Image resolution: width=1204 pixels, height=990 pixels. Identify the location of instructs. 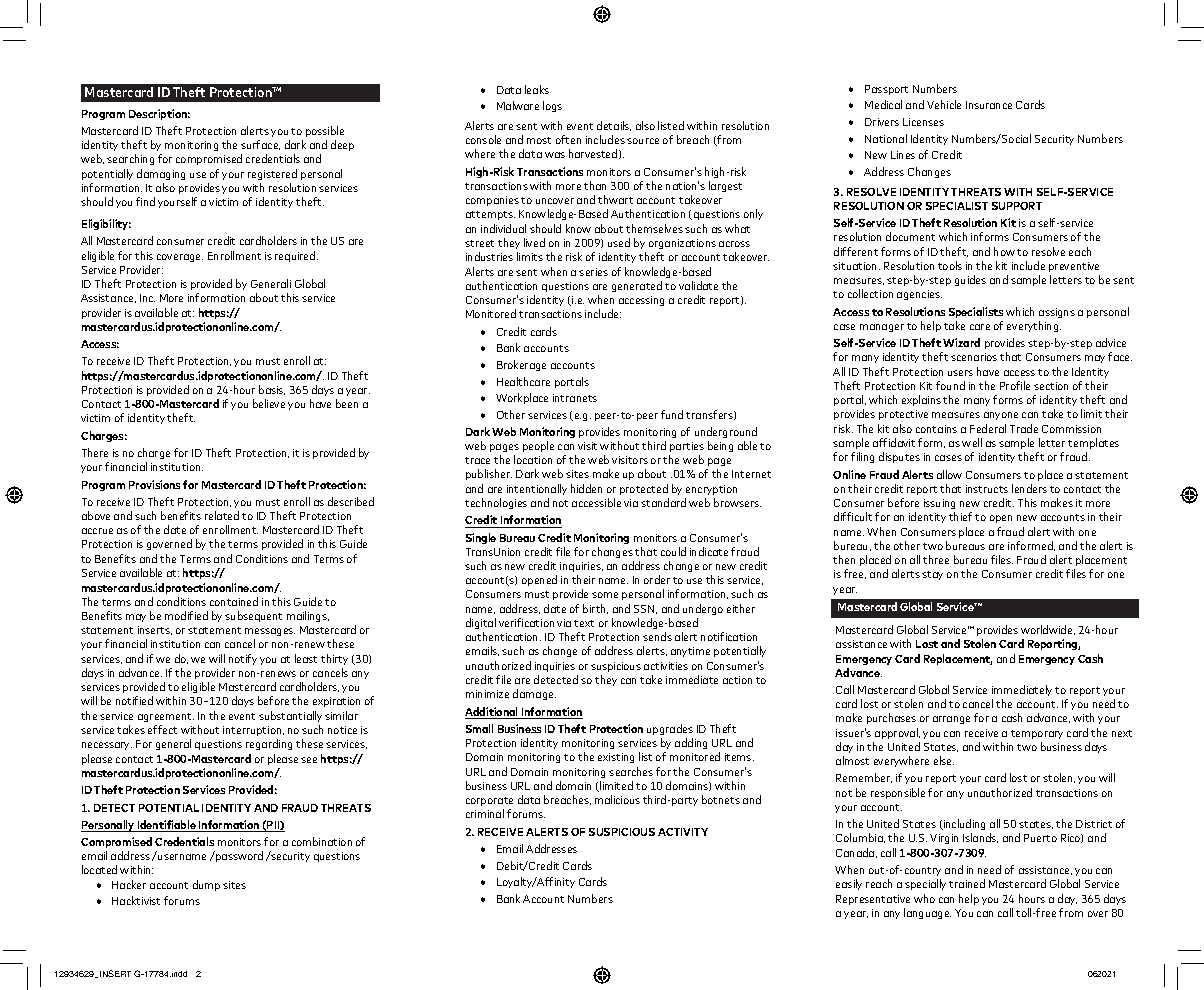
(987, 489).
